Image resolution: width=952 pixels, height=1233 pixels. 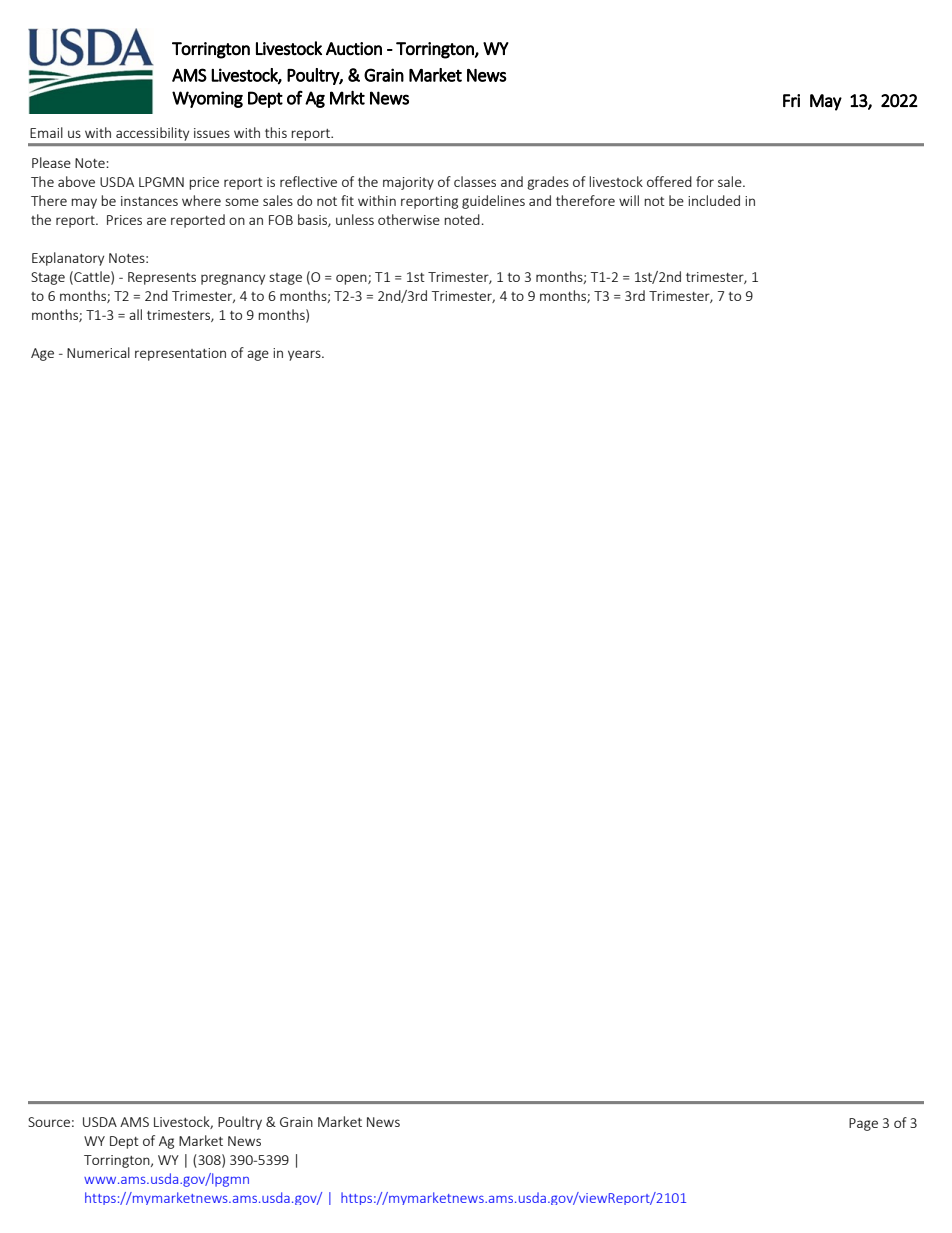 What do you see at coordinates (98, 352) in the screenshot?
I see `Numerical` at bounding box center [98, 352].
